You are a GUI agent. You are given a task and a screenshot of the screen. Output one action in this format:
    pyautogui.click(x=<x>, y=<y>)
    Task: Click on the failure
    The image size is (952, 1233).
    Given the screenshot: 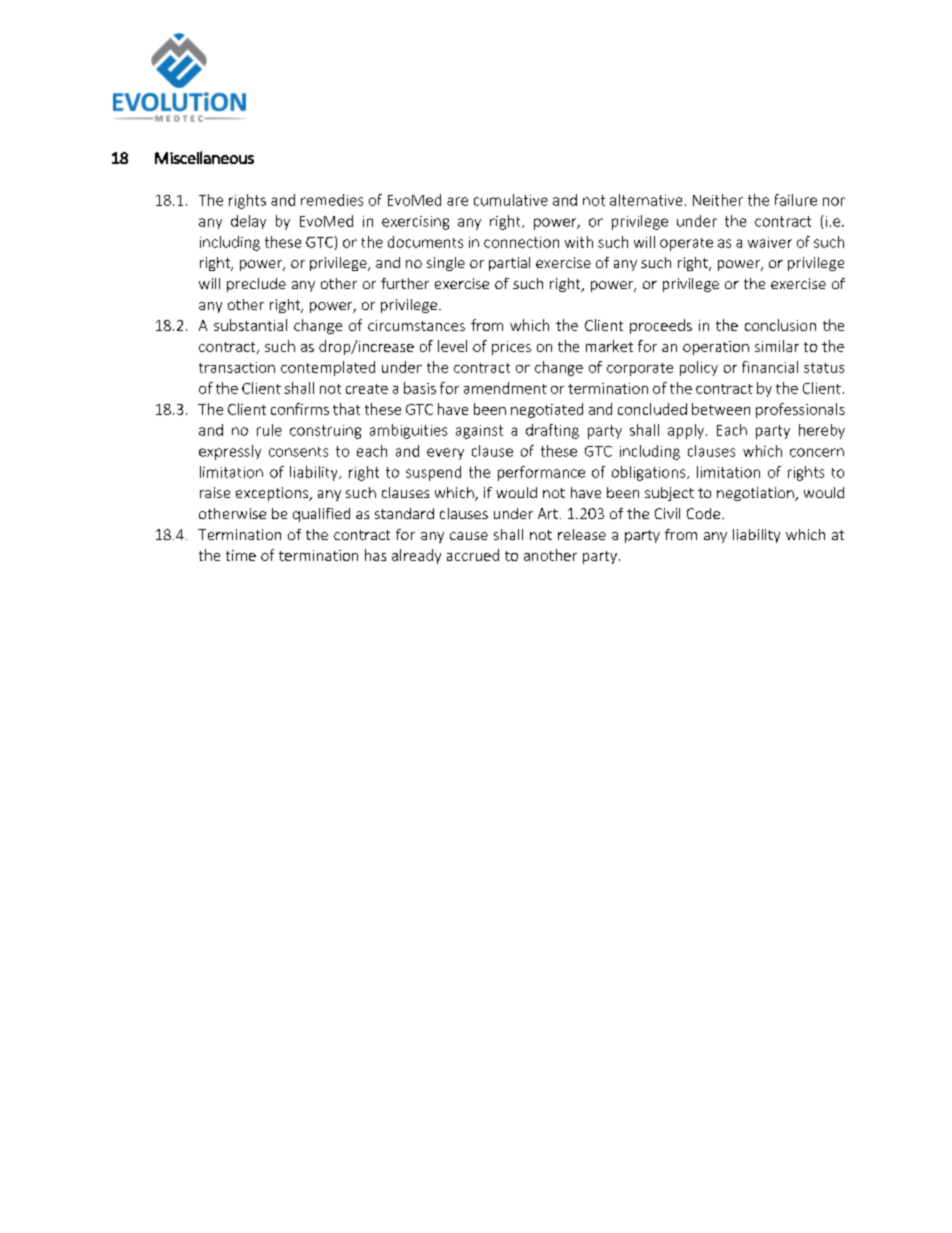 What is the action you would take?
    pyautogui.click(x=796, y=200)
